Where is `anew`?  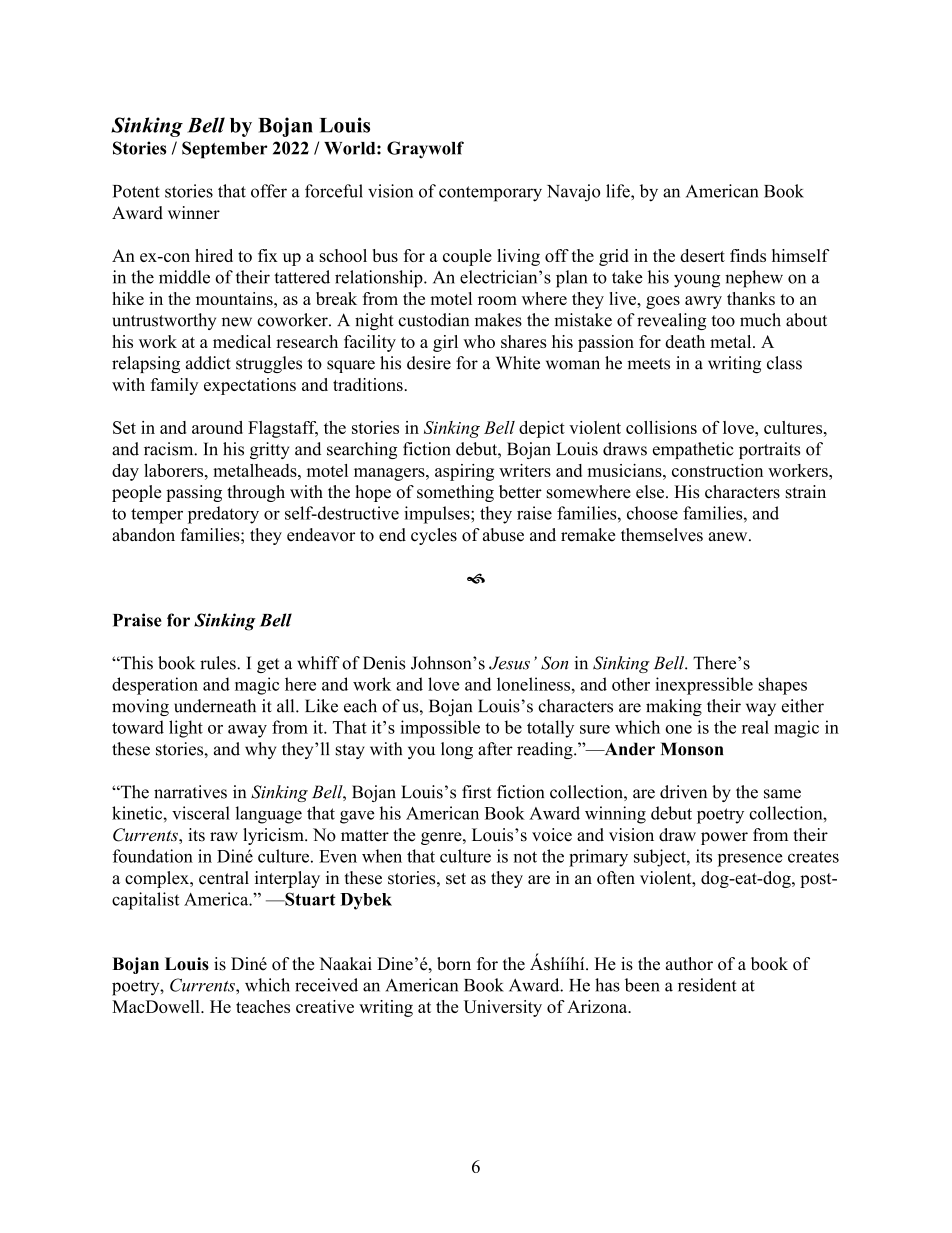
anew is located at coordinates (729, 537).
